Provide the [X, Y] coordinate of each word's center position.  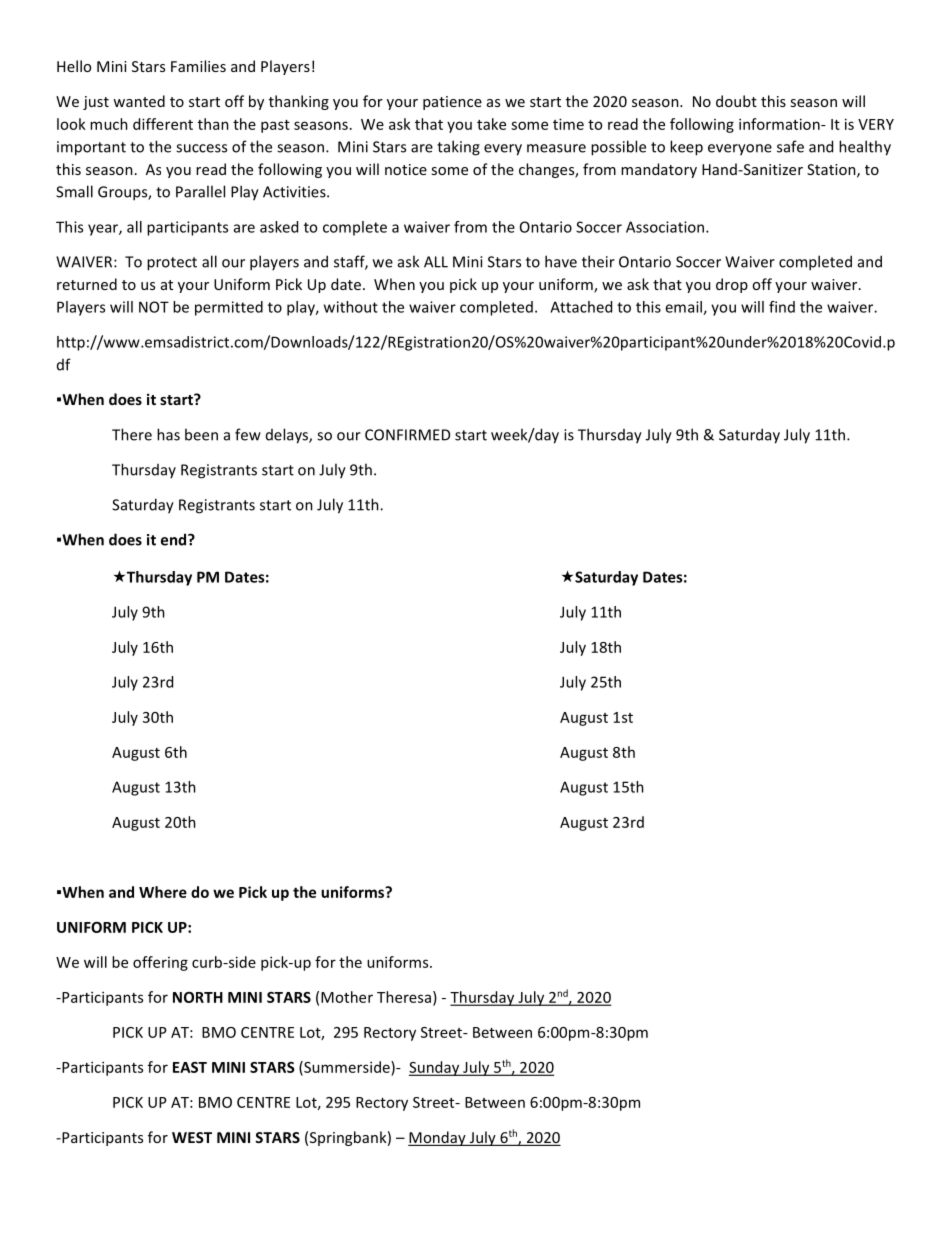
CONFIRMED [407, 435]
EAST [190, 1067]
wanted [139, 101]
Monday [438, 1138]
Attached [581, 307]
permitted [229, 308]
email [684, 308]
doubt [736, 101]
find [782, 307]
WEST [192, 1137]
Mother [347, 997]
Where [163, 892]
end [175, 539]
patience [452, 103]
